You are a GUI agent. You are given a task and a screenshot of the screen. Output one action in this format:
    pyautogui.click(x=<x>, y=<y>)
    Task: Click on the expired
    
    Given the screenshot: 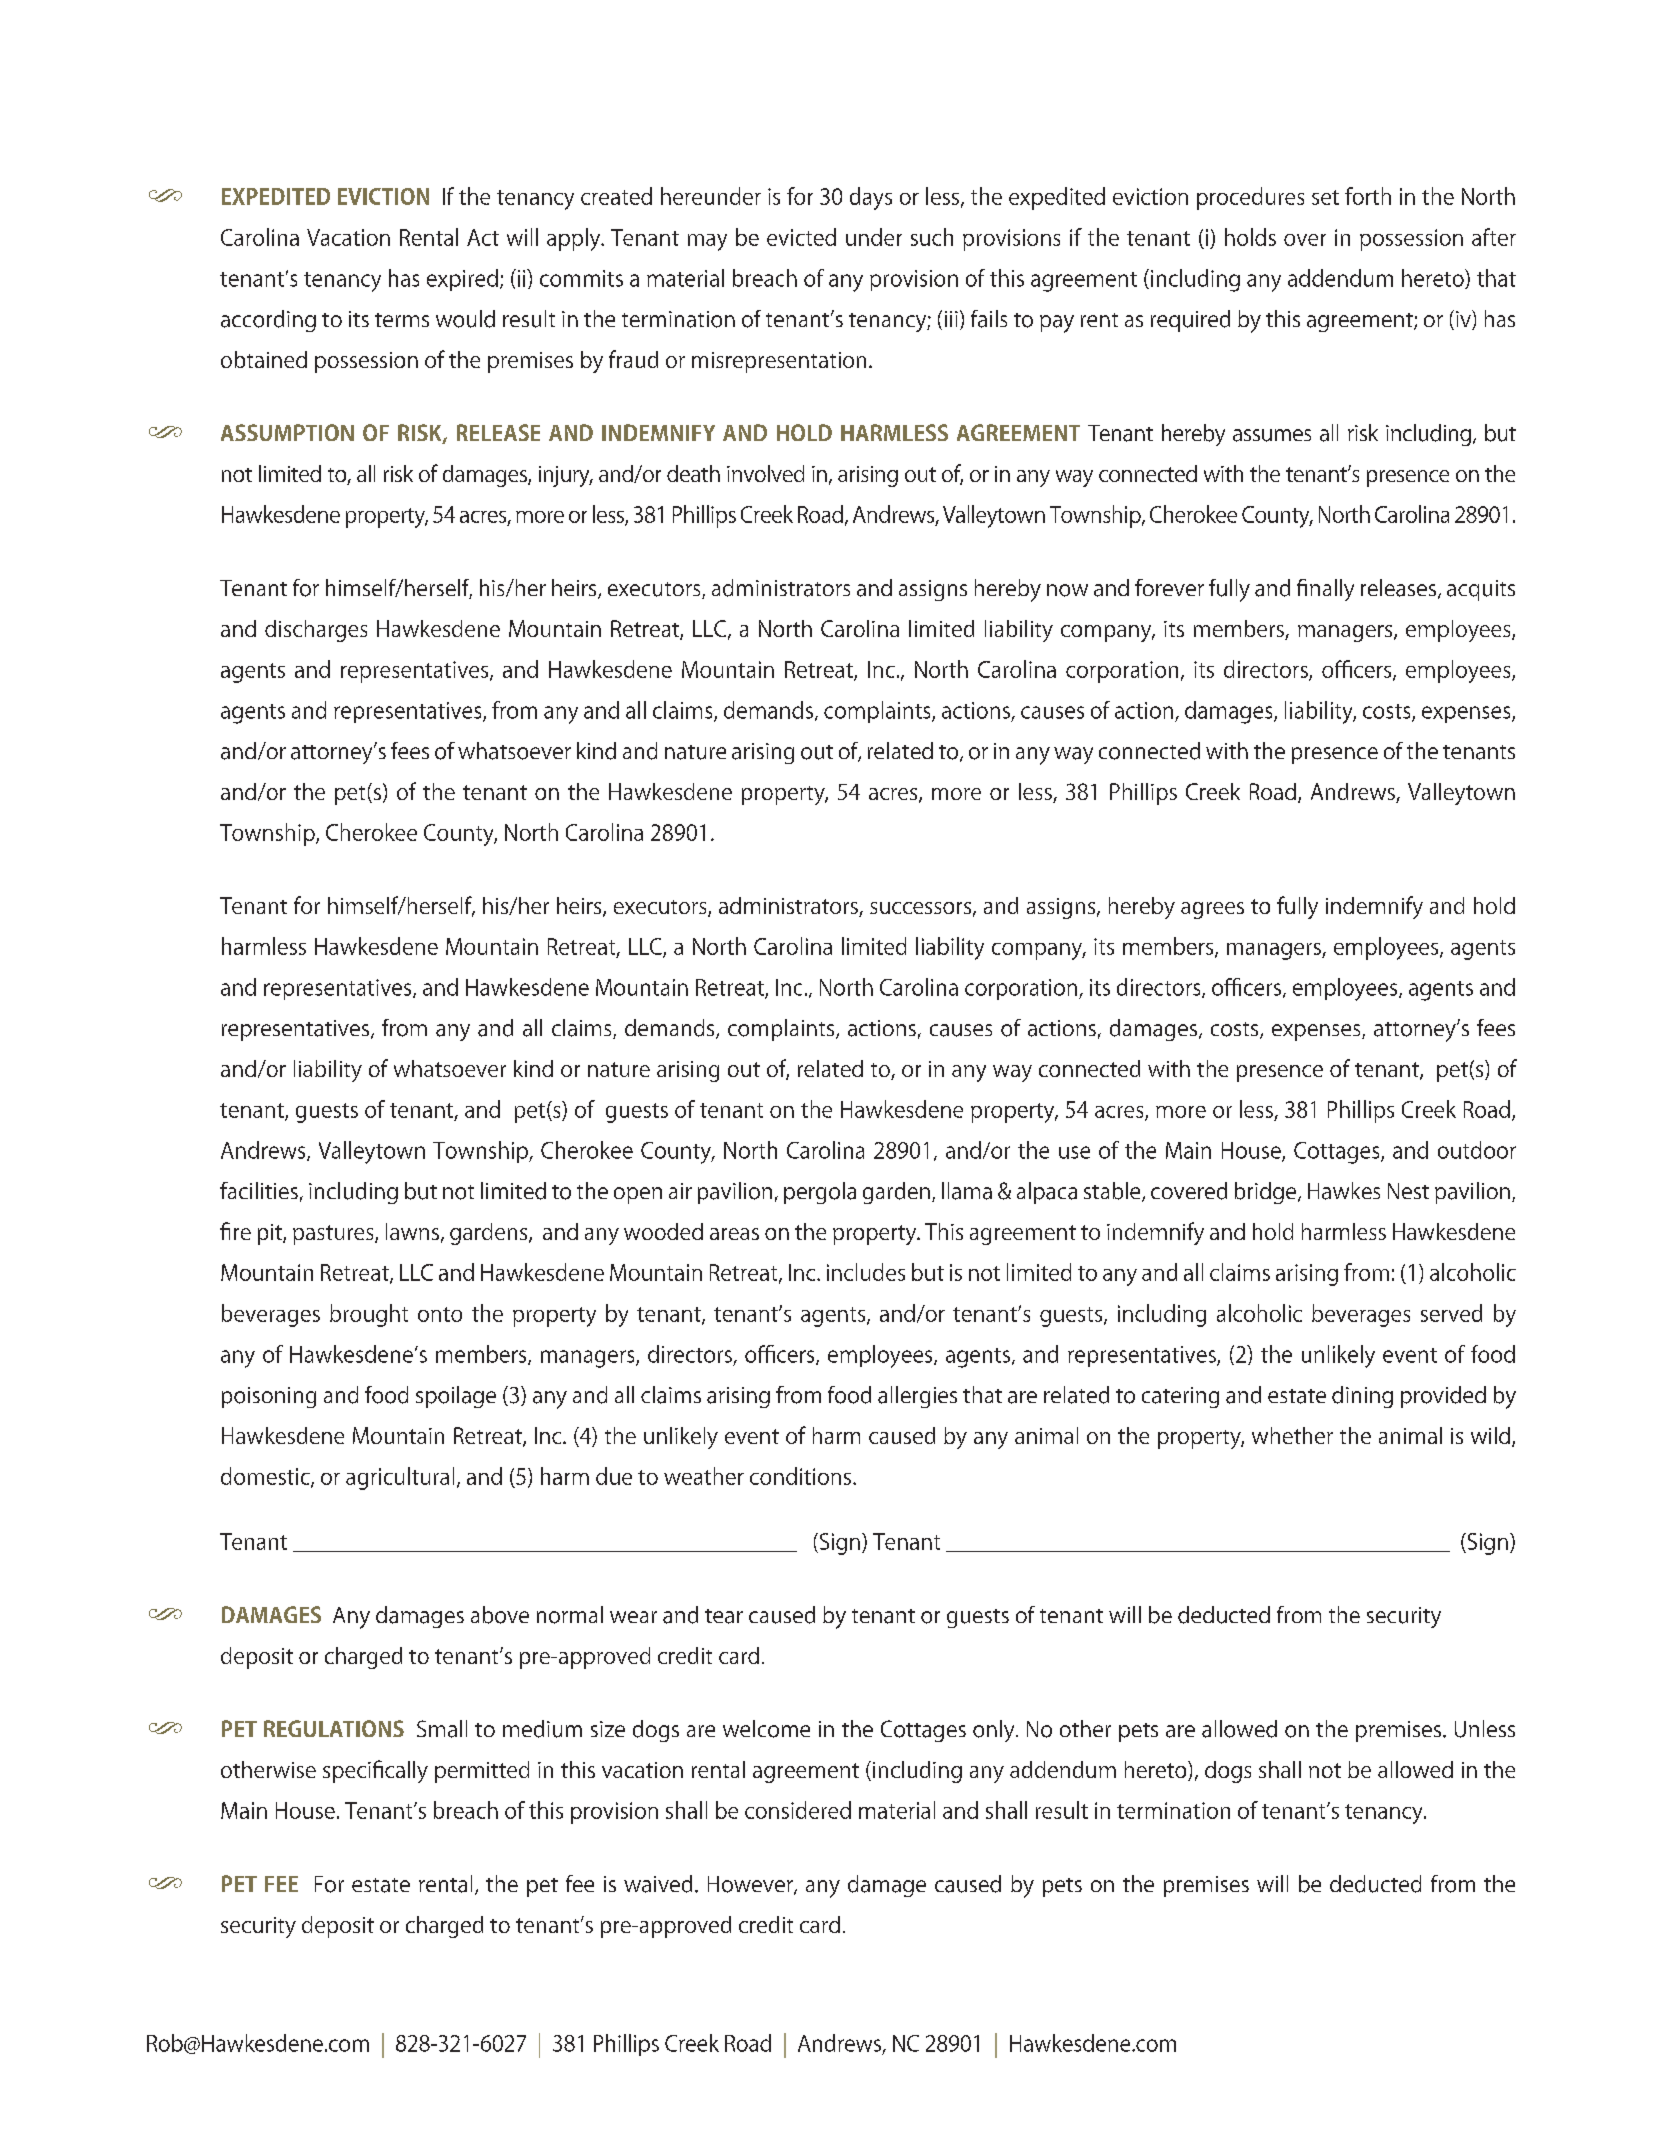 What is the action you would take?
    pyautogui.click(x=462, y=280)
